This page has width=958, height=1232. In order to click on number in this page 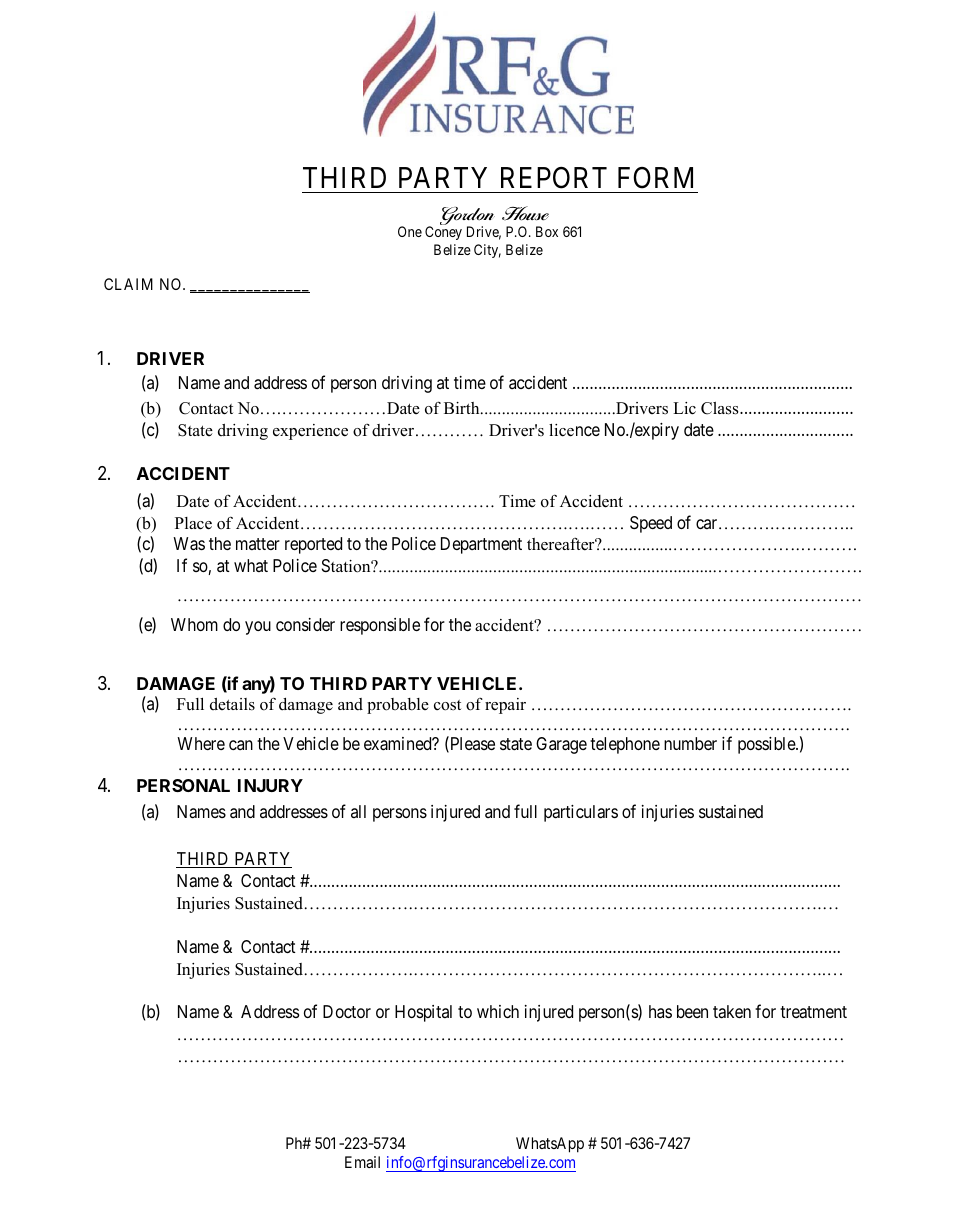, I will do `click(690, 743)`.
